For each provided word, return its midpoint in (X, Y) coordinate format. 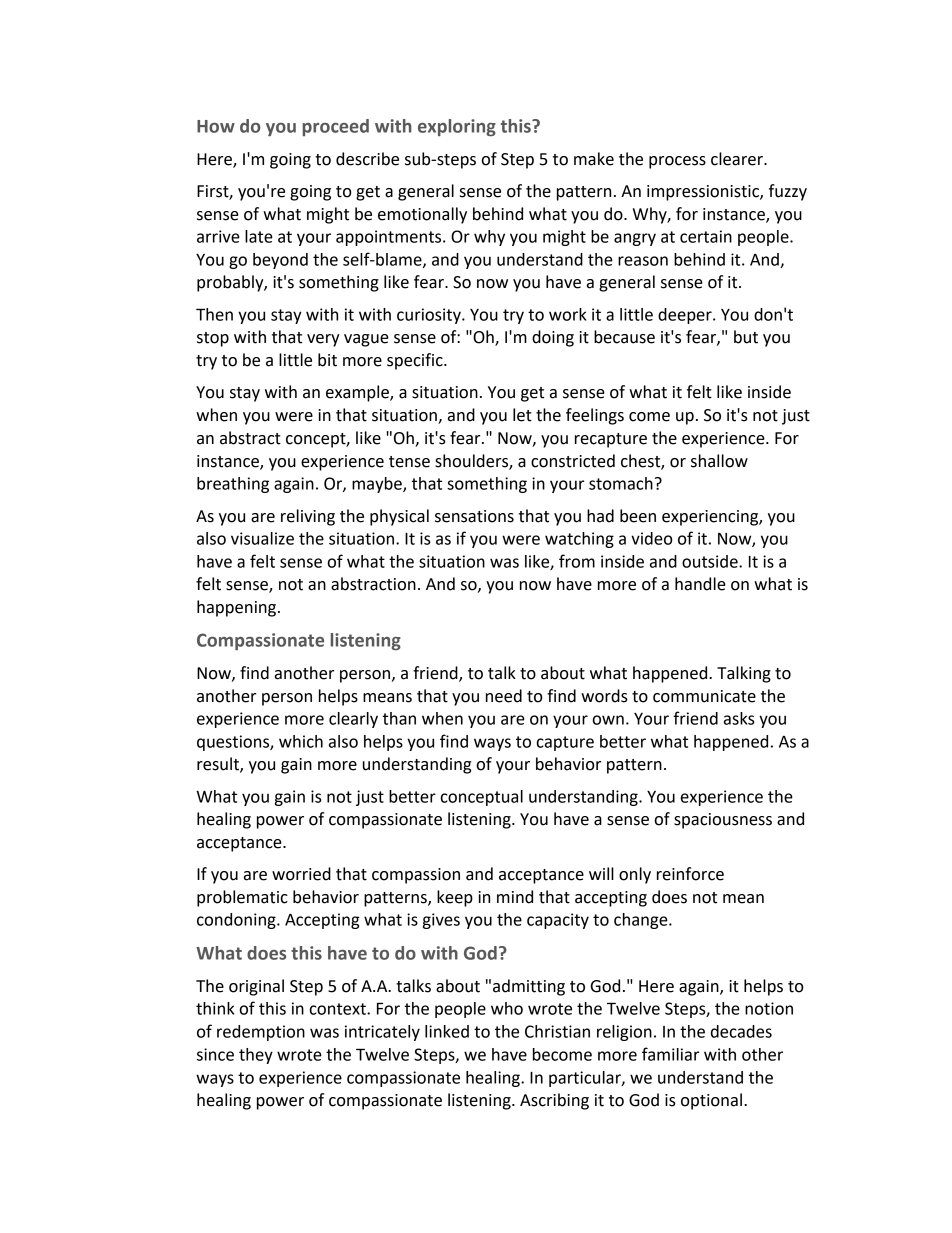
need (504, 696)
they (256, 1056)
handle (700, 584)
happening (236, 608)
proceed (336, 127)
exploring (457, 127)
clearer (738, 159)
